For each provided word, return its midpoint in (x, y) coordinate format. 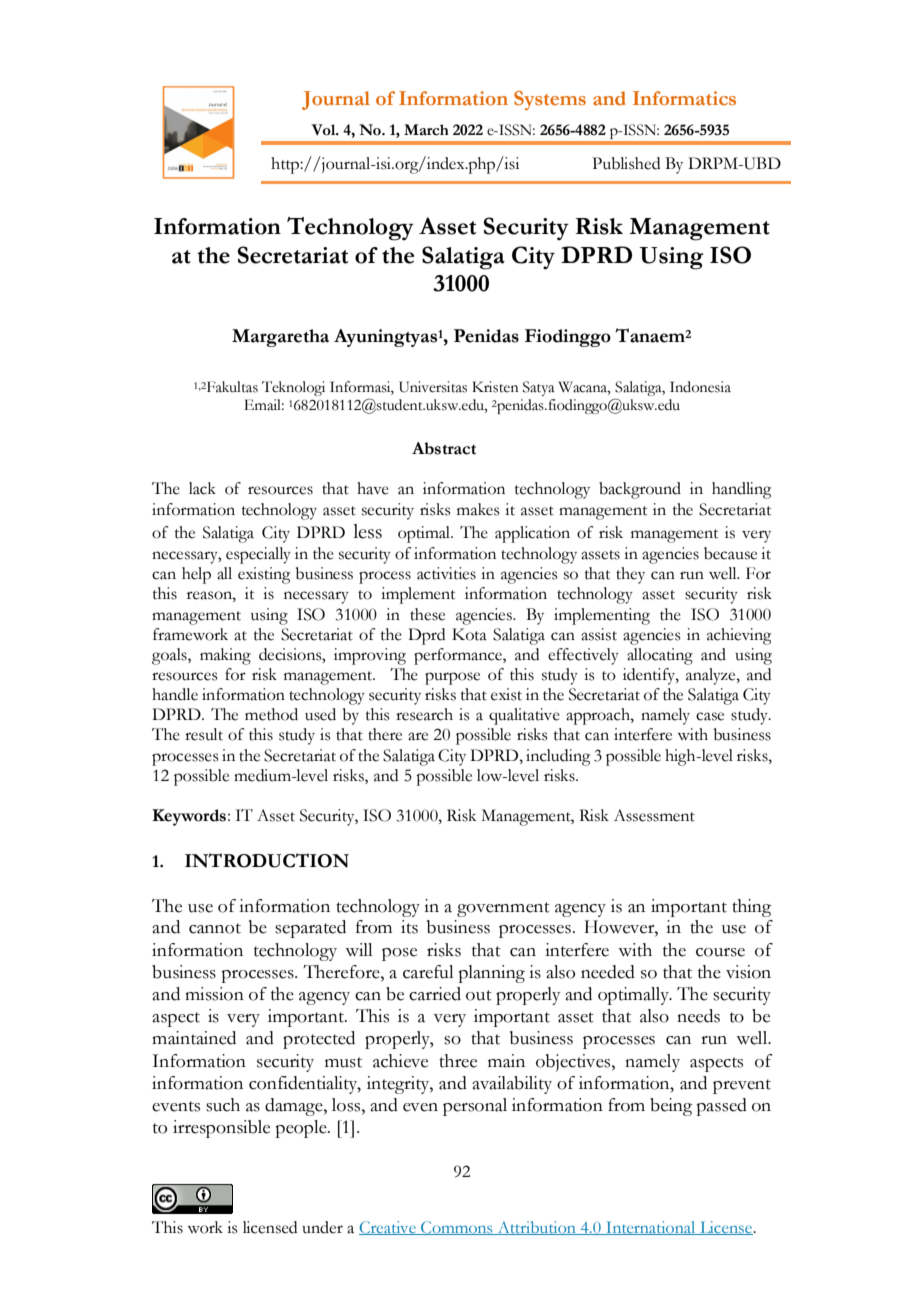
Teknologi (293, 388)
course (720, 952)
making (225, 656)
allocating (660, 656)
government (503, 909)
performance (459, 656)
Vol (324, 130)
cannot (215, 928)
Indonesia (700, 387)
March (426, 130)
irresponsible (221, 1129)
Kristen (495, 387)
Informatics (684, 98)
